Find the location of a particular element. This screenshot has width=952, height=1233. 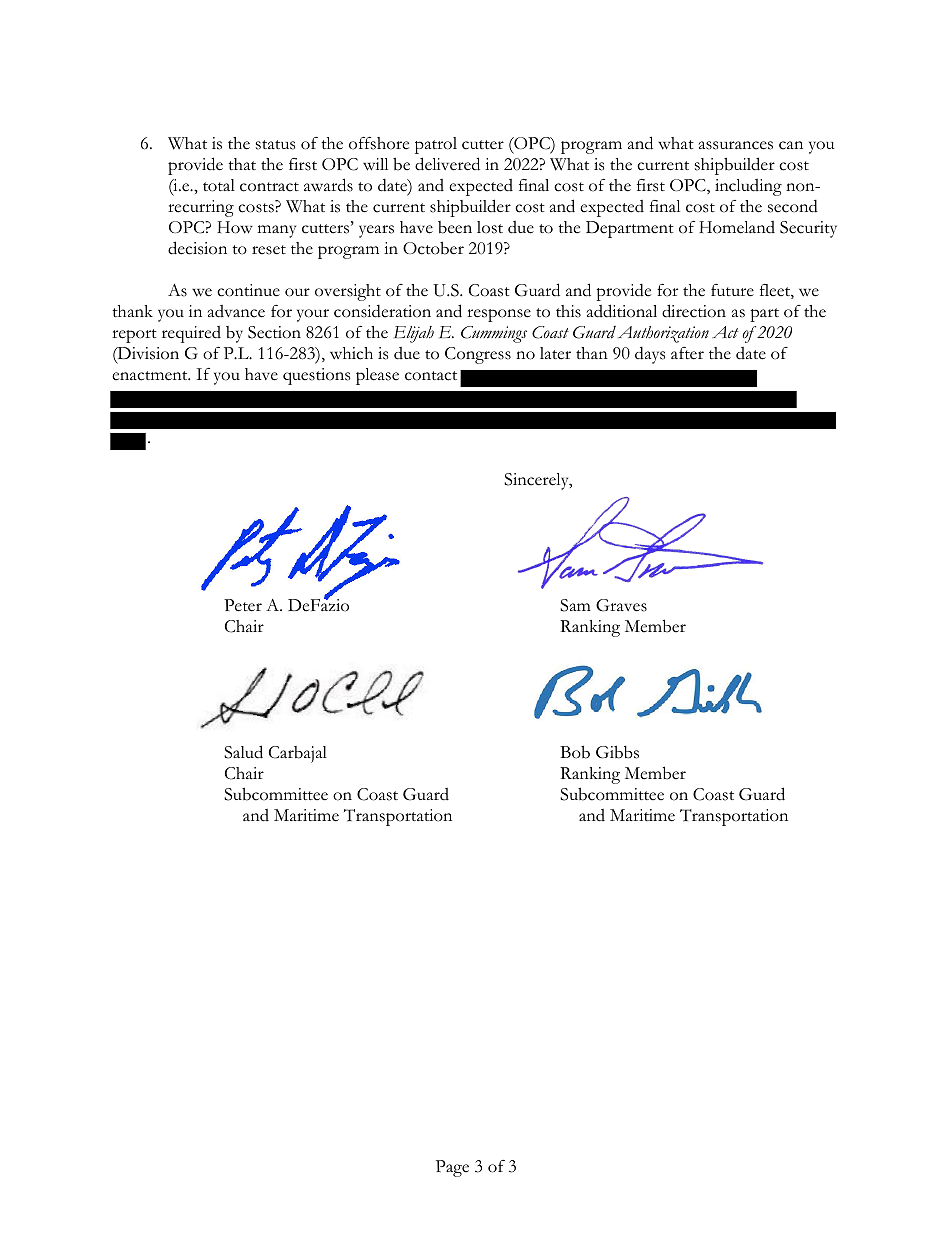

questions is located at coordinates (316, 376).
